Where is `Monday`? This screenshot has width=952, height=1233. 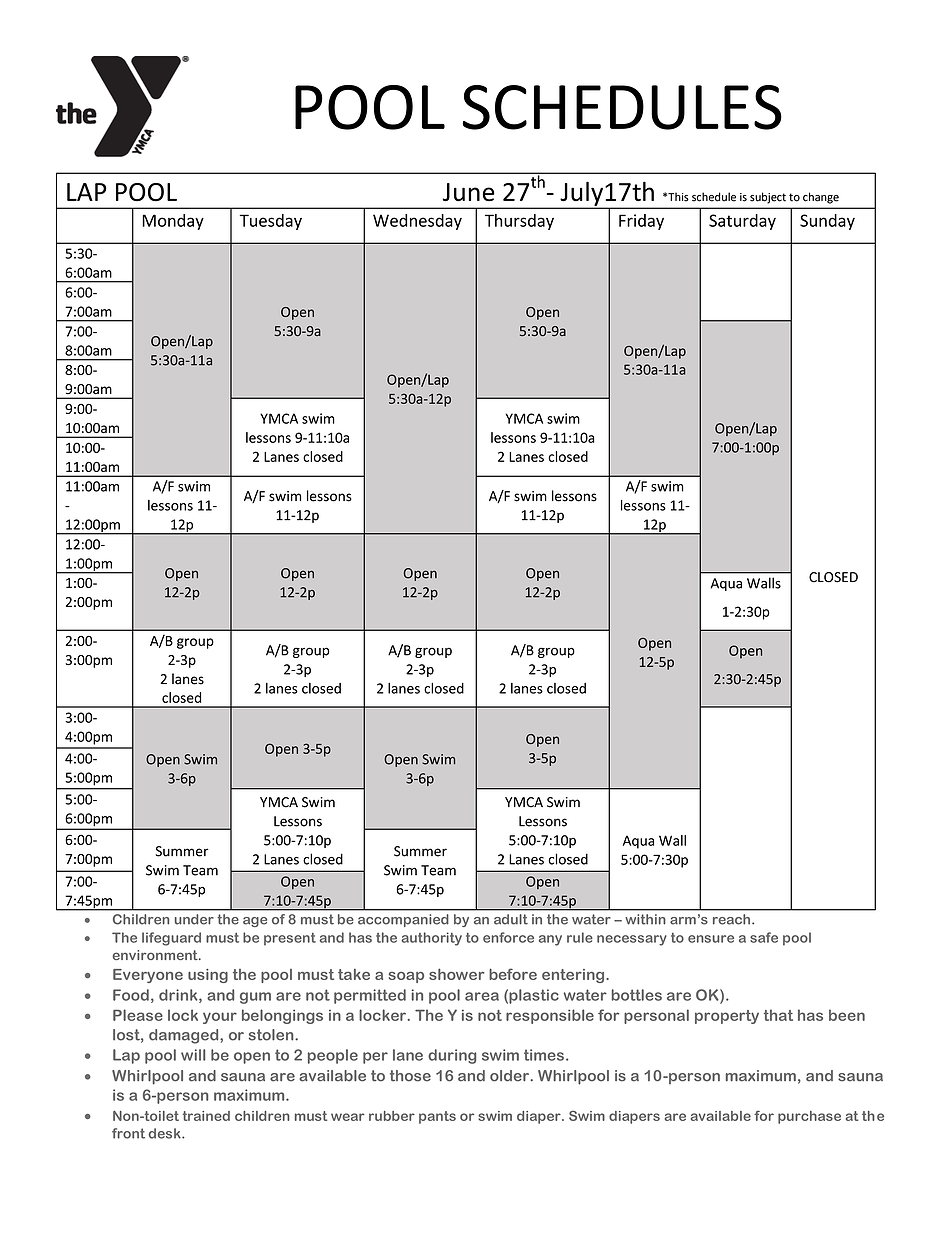
Monday is located at coordinates (173, 222).
